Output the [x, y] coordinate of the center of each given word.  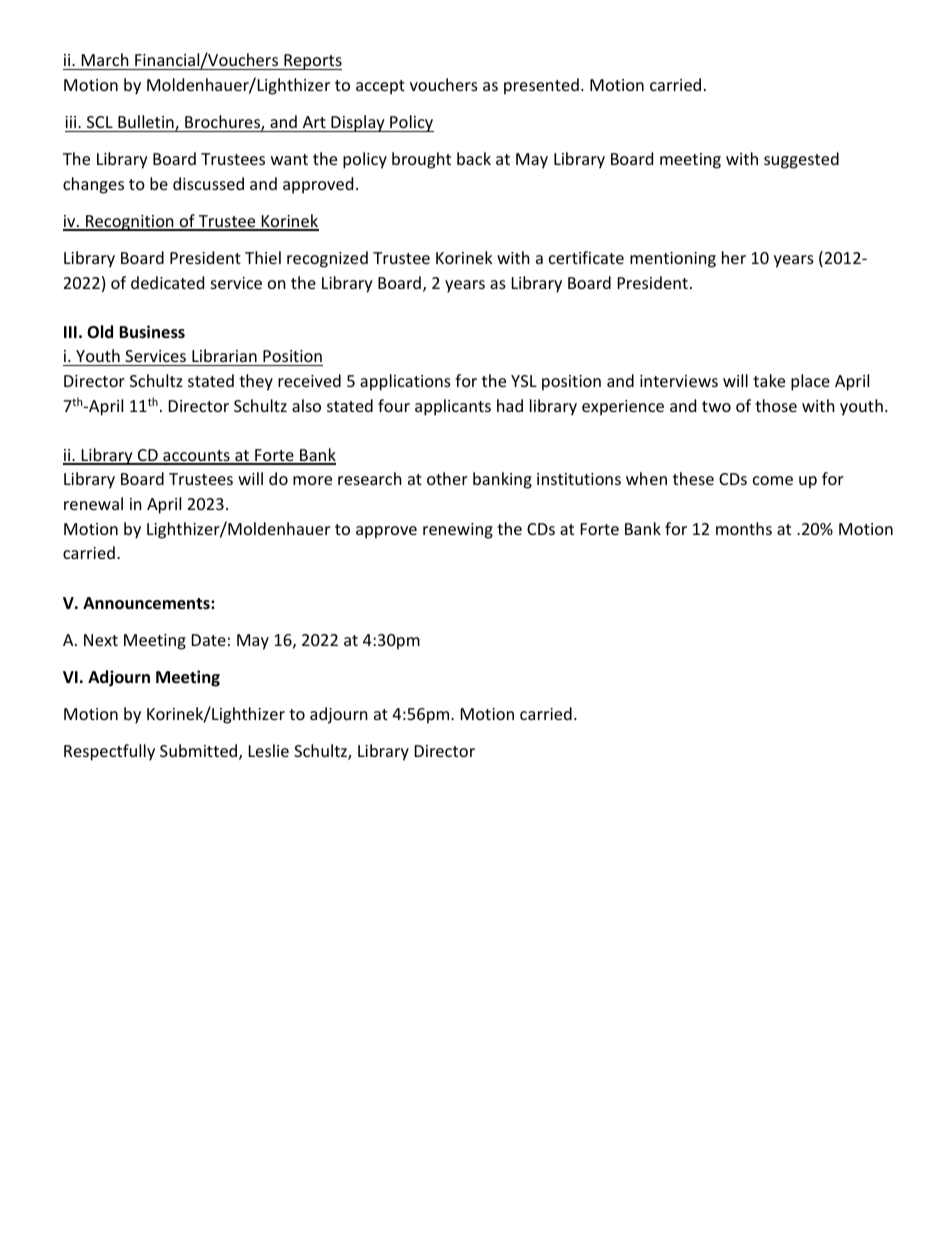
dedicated [167, 282]
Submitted [200, 752]
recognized [327, 259]
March [105, 59]
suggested [801, 160]
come [773, 480]
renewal [93, 503]
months [744, 528]
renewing [458, 531]
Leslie [269, 750]
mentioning [673, 260]
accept [380, 87]
